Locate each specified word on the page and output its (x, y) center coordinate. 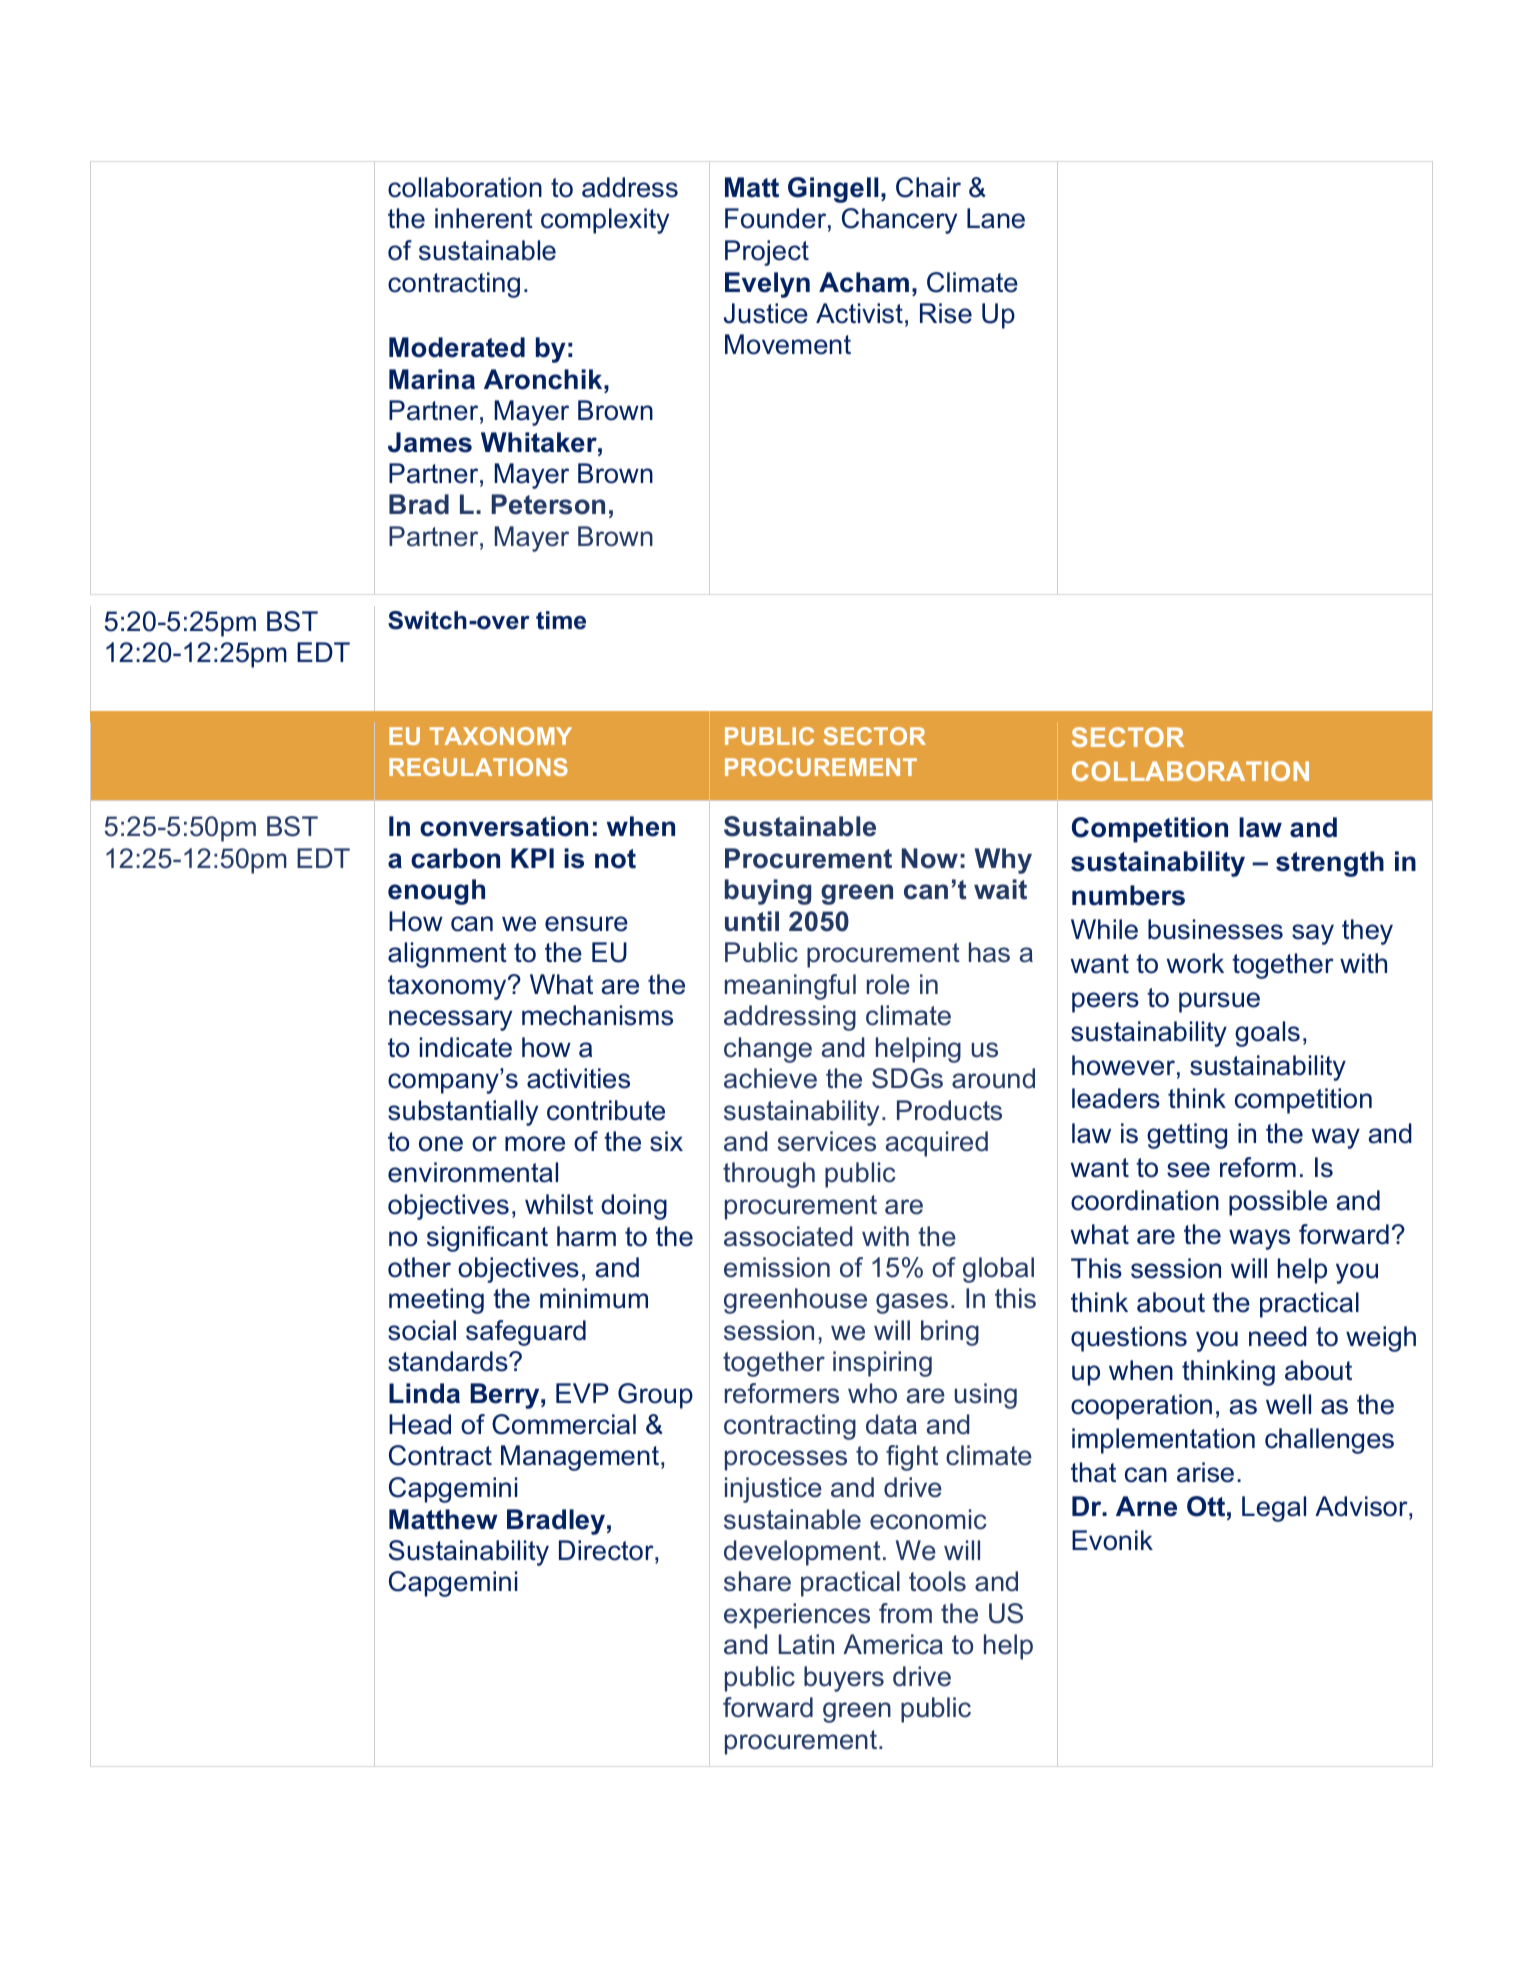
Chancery (899, 221)
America (893, 1644)
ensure (586, 924)
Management (580, 1458)
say (1313, 934)
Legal (1274, 1509)
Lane (996, 218)
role (888, 984)
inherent (484, 218)
